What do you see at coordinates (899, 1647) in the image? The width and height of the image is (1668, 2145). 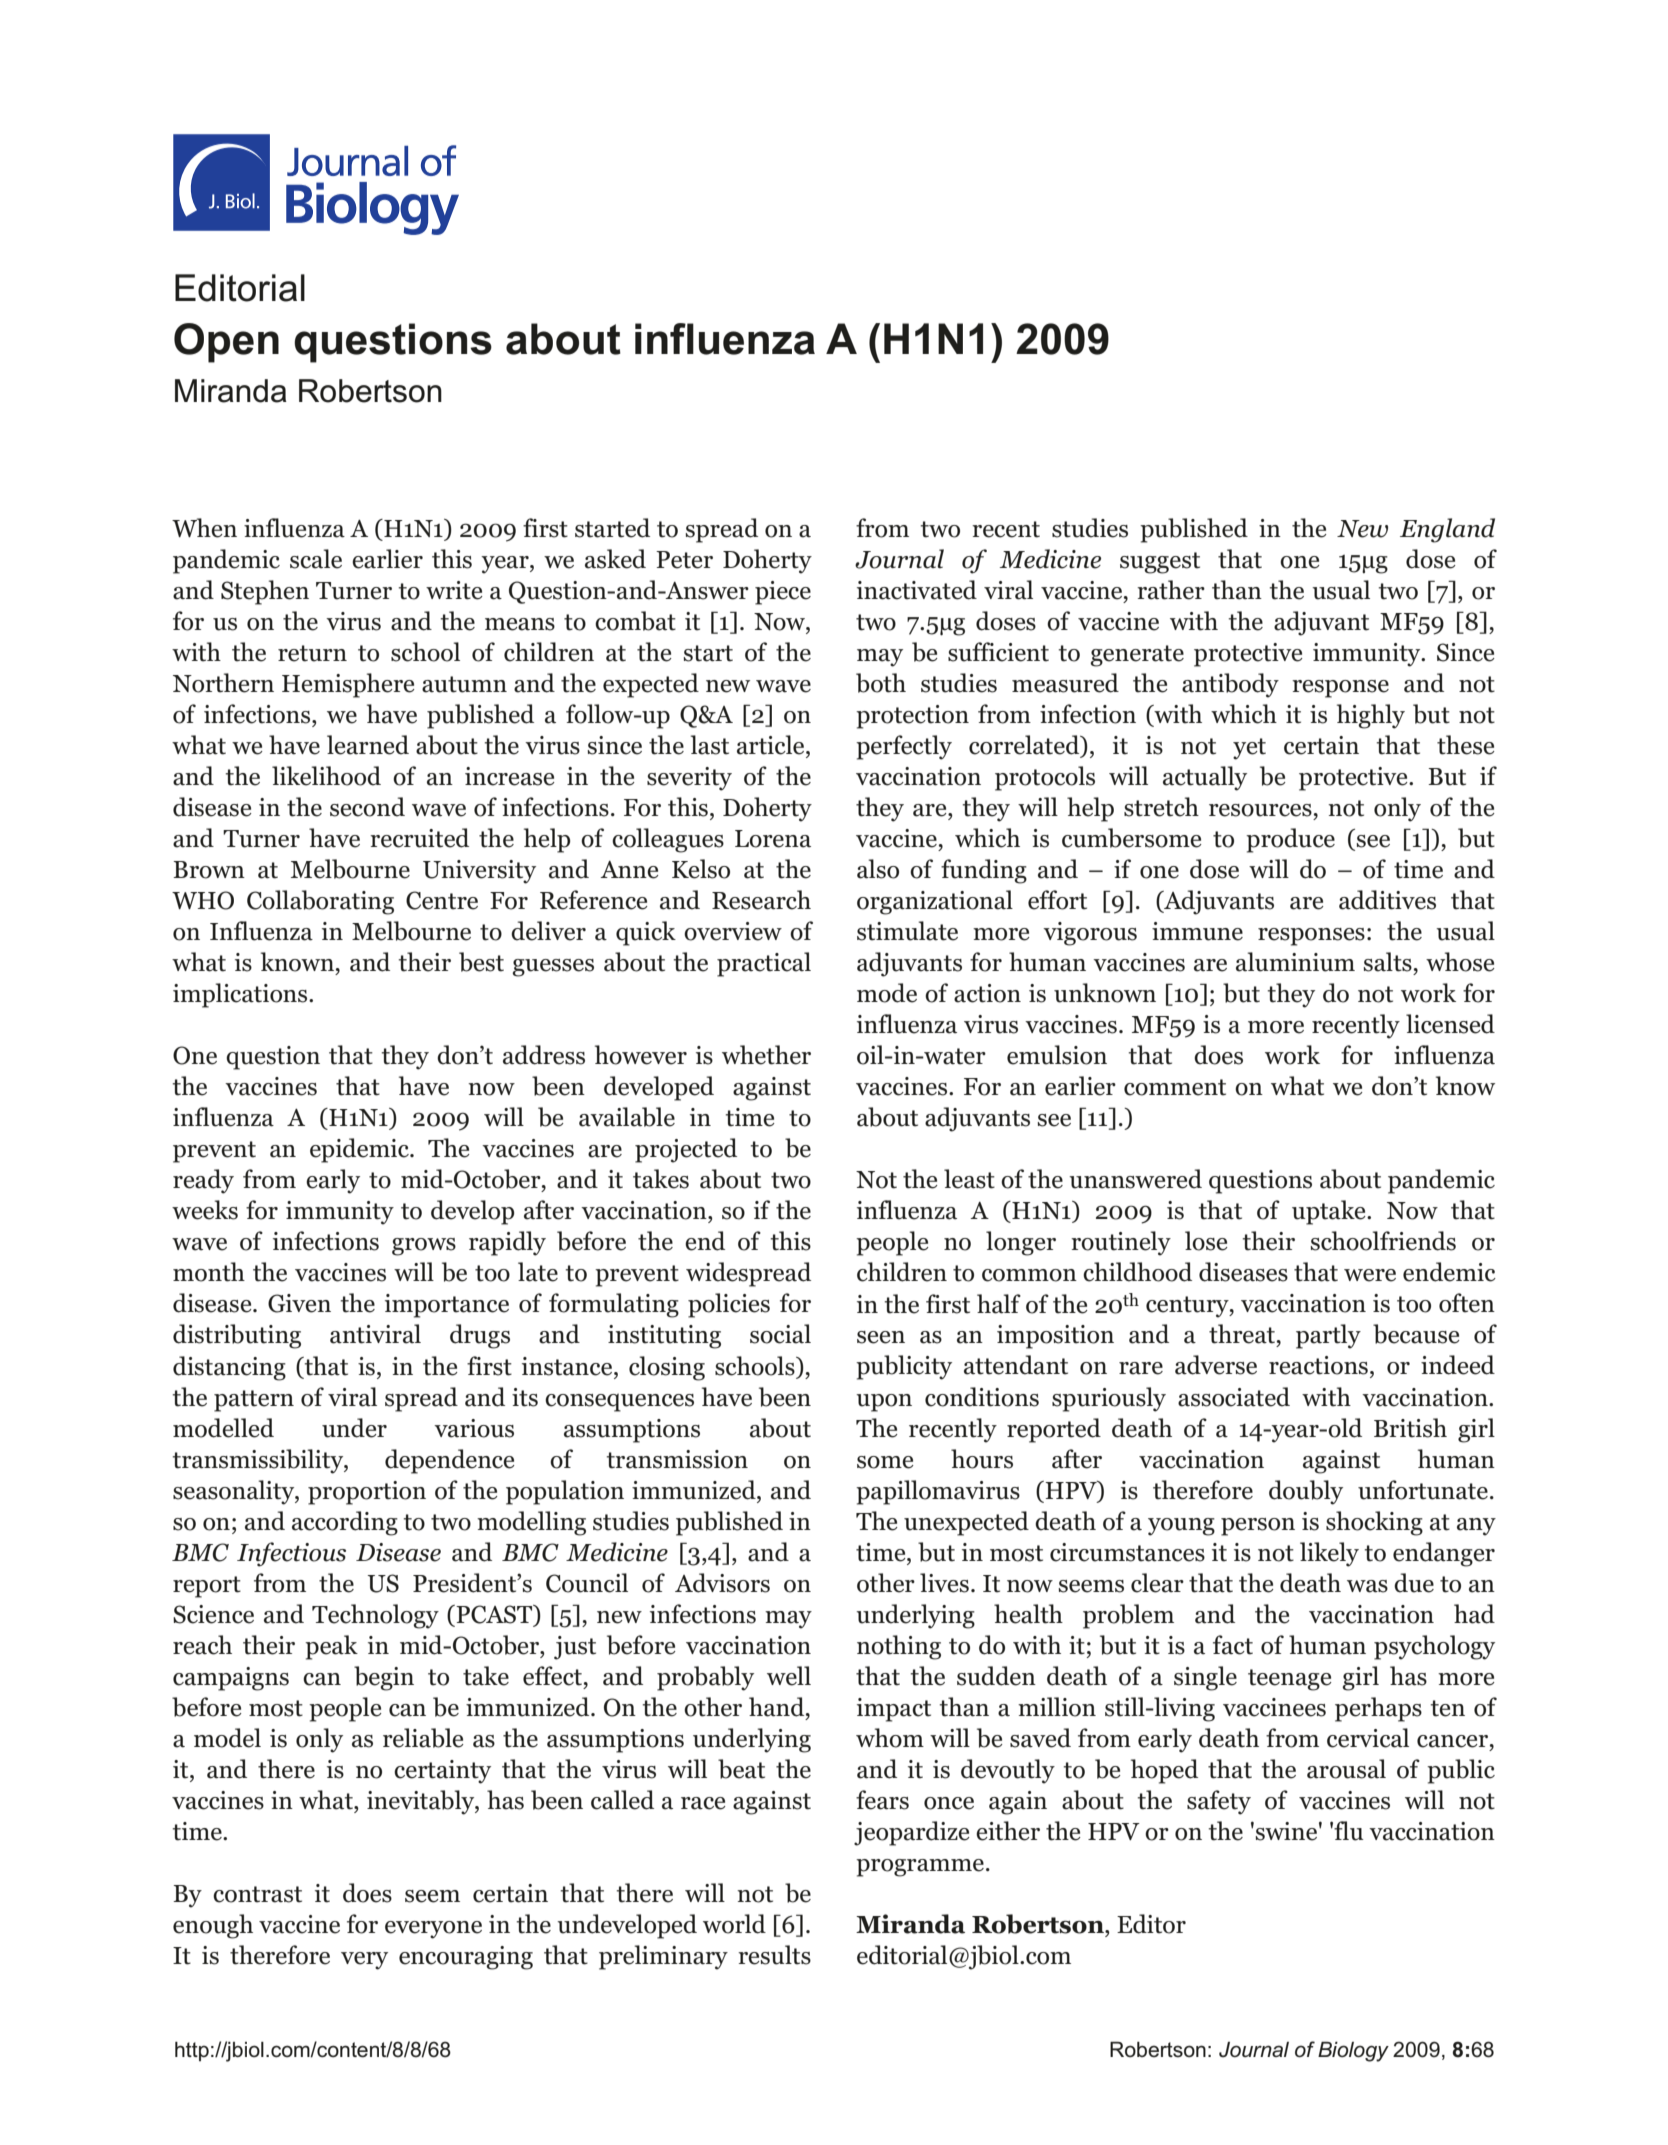 I see `nothing` at bounding box center [899, 1647].
